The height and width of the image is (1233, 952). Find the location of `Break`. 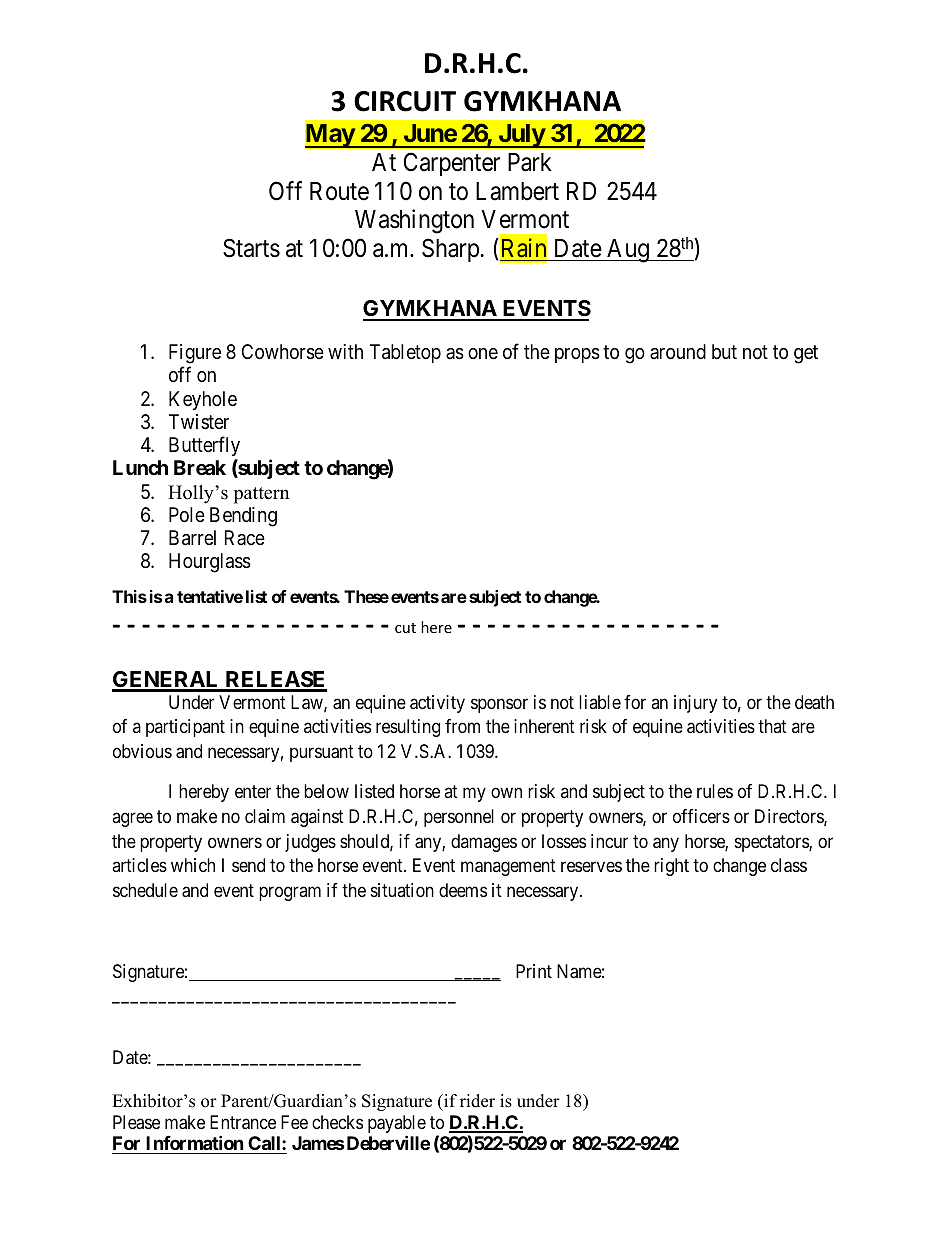

Break is located at coordinates (200, 467).
